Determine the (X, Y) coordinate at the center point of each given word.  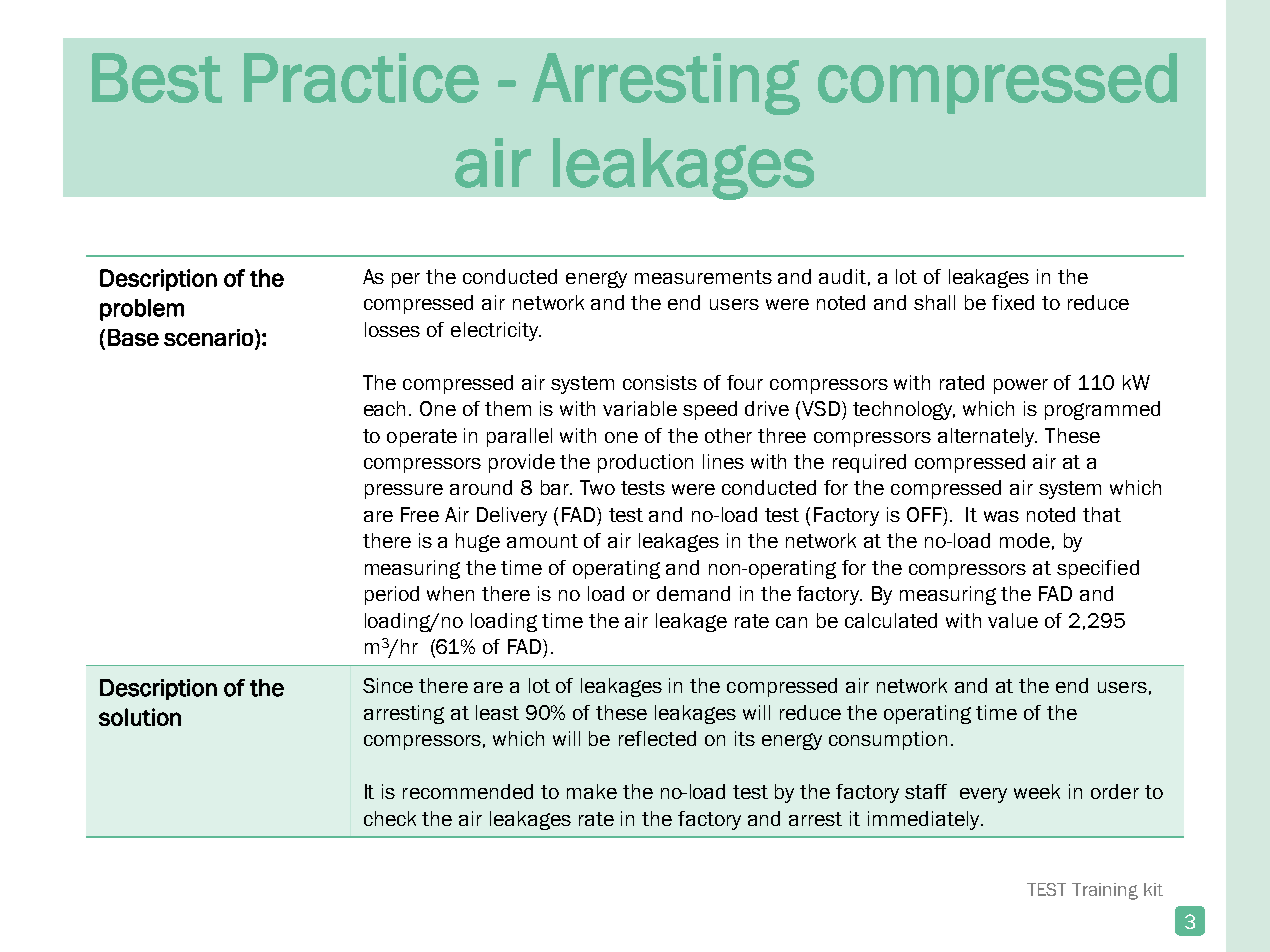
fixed (1013, 302)
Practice (361, 78)
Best (157, 78)
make (592, 791)
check (390, 818)
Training (1105, 891)
